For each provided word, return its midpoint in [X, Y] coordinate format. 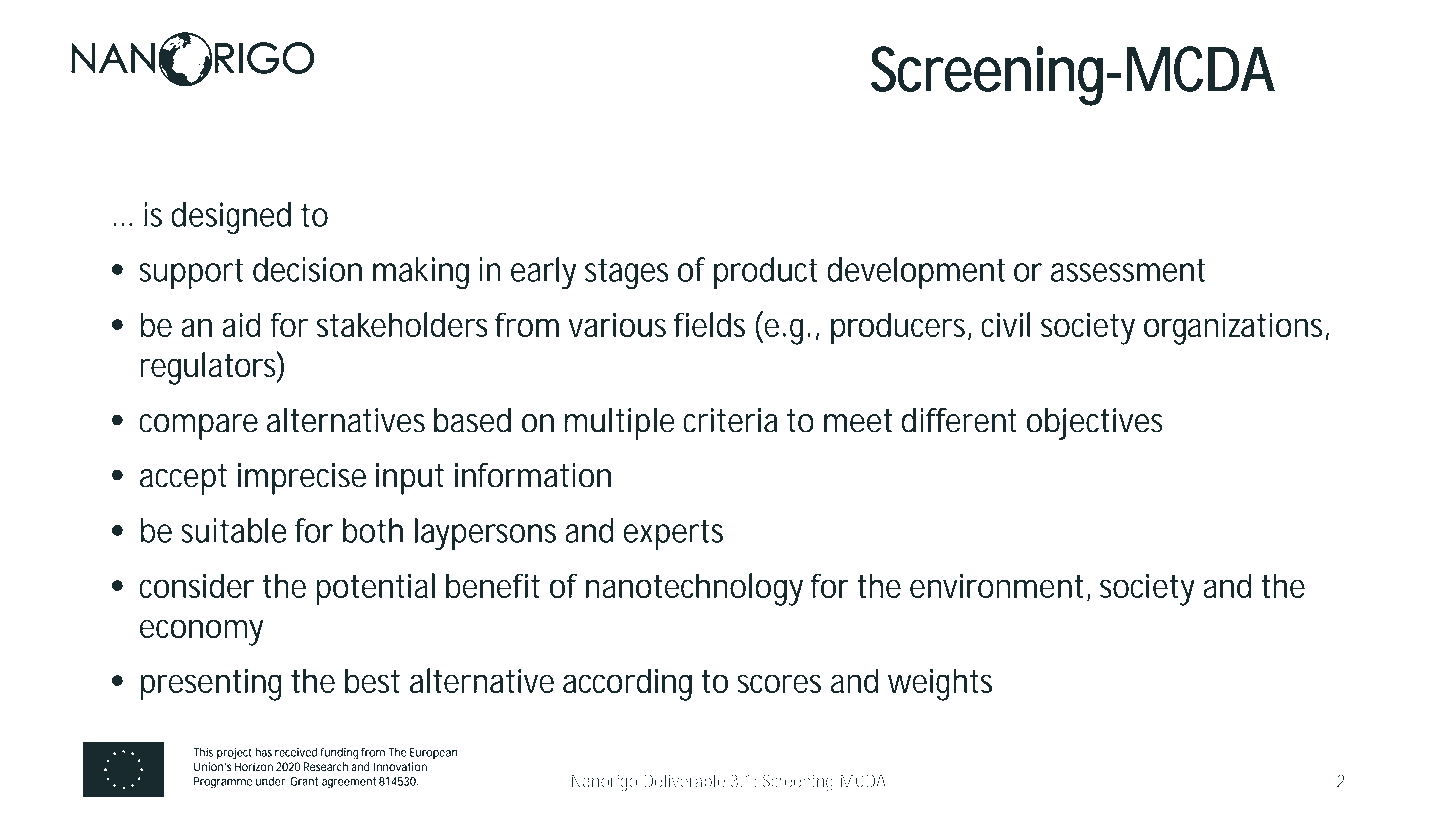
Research [325, 767]
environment [996, 585]
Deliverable [684, 781]
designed [231, 218]
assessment [1128, 270]
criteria [730, 420]
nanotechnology [694, 589]
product [766, 273]
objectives [1095, 424]
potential [375, 589]
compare [198, 427]
